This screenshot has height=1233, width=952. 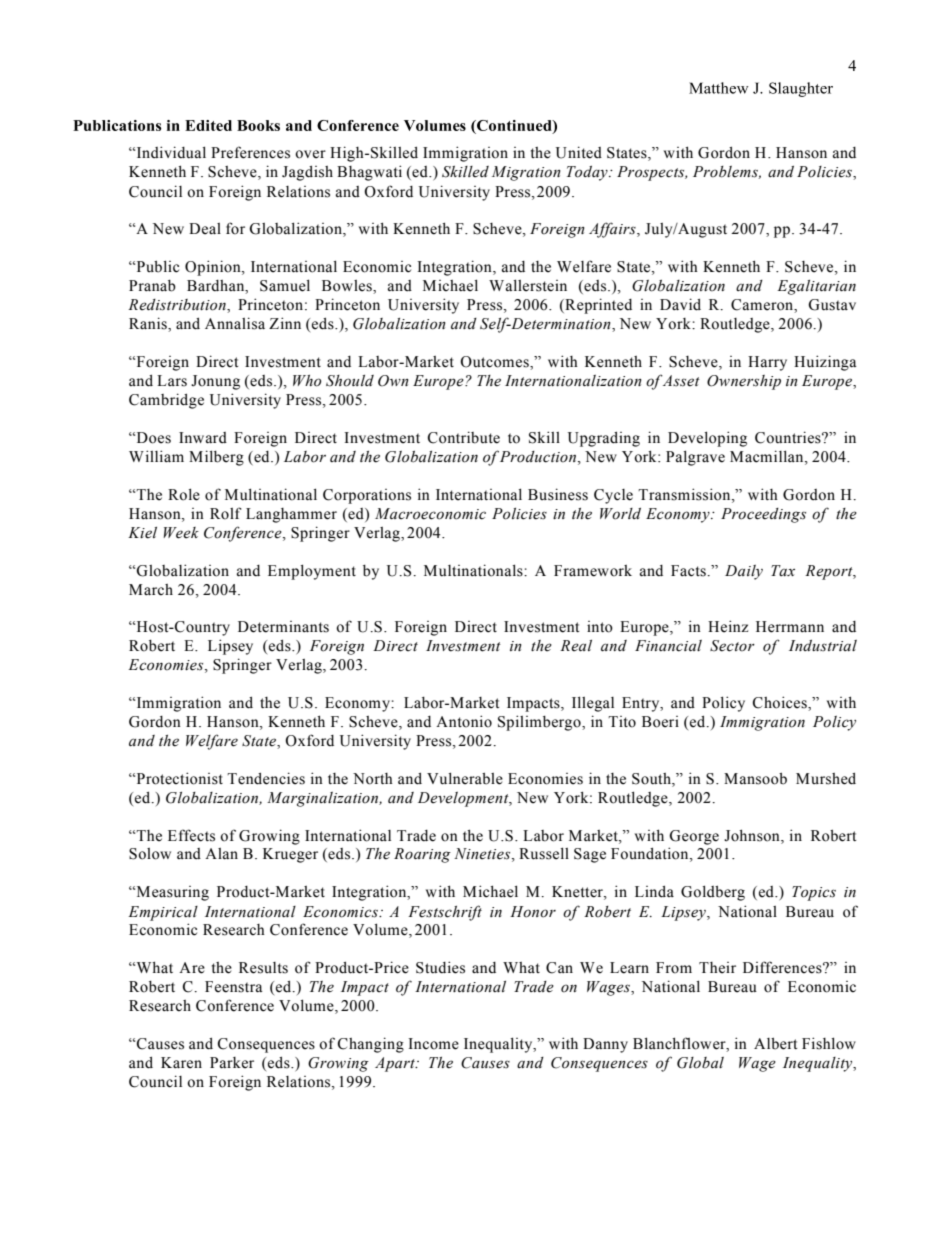 I want to click on Heinz, so click(x=728, y=626).
